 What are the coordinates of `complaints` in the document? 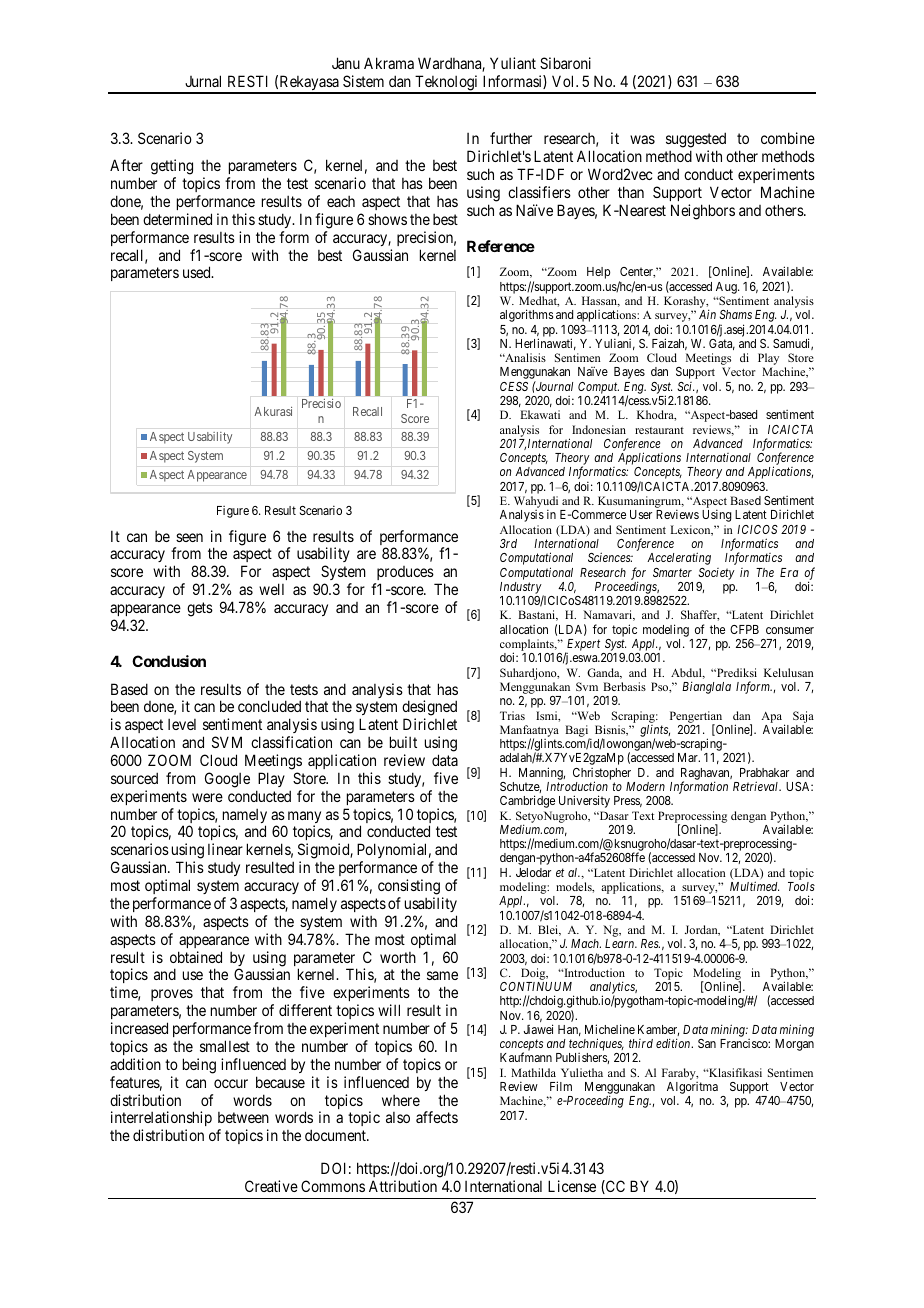 It's located at (528, 646).
